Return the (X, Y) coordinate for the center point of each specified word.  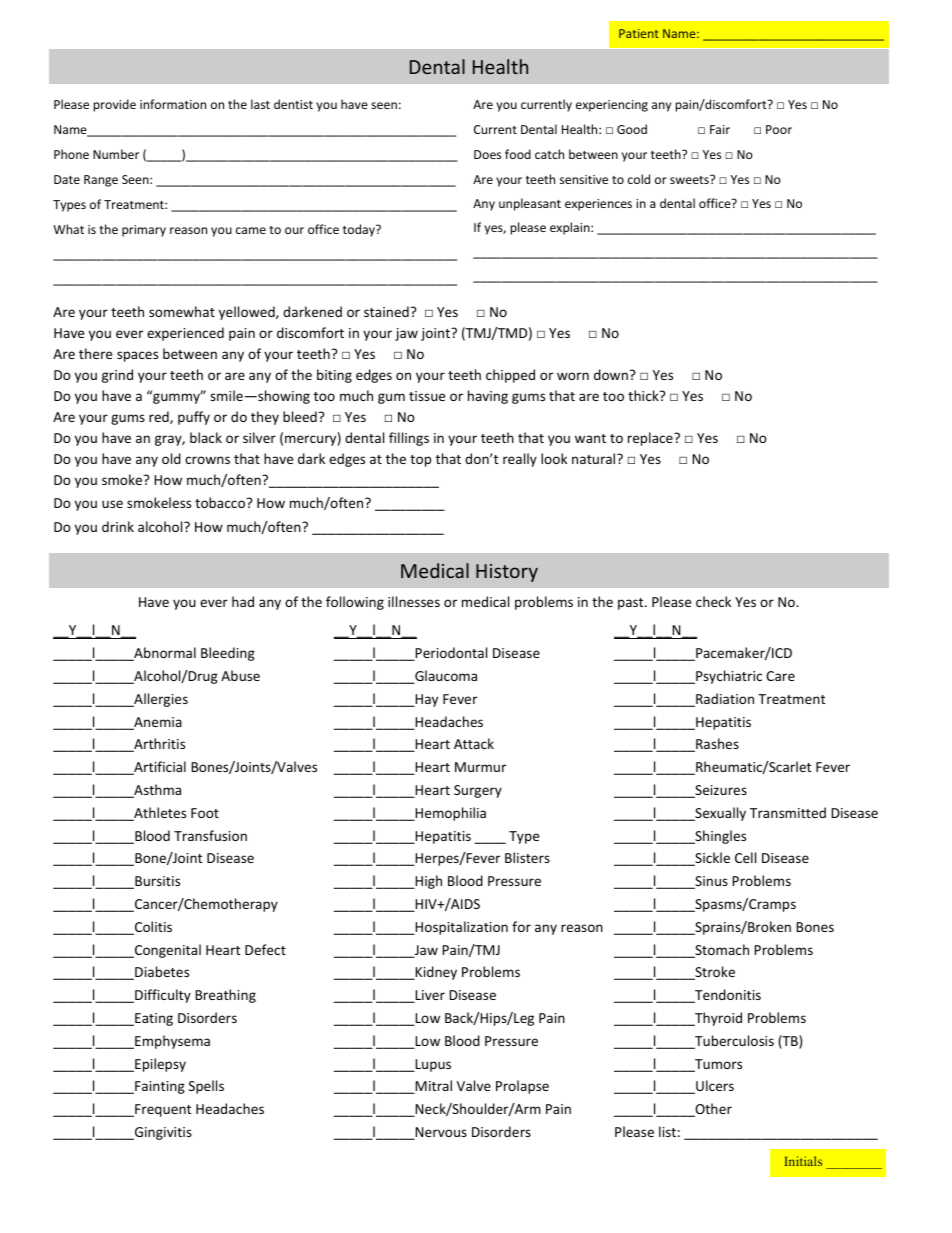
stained (386, 311)
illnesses (414, 601)
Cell (745, 857)
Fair (720, 129)
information (173, 104)
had (243, 601)
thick (644, 395)
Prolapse (522, 1087)
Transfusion (210, 835)
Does (487, 154)
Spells (206, 1087)
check (713, 601)
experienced (185, 334)
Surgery (478, 791)
